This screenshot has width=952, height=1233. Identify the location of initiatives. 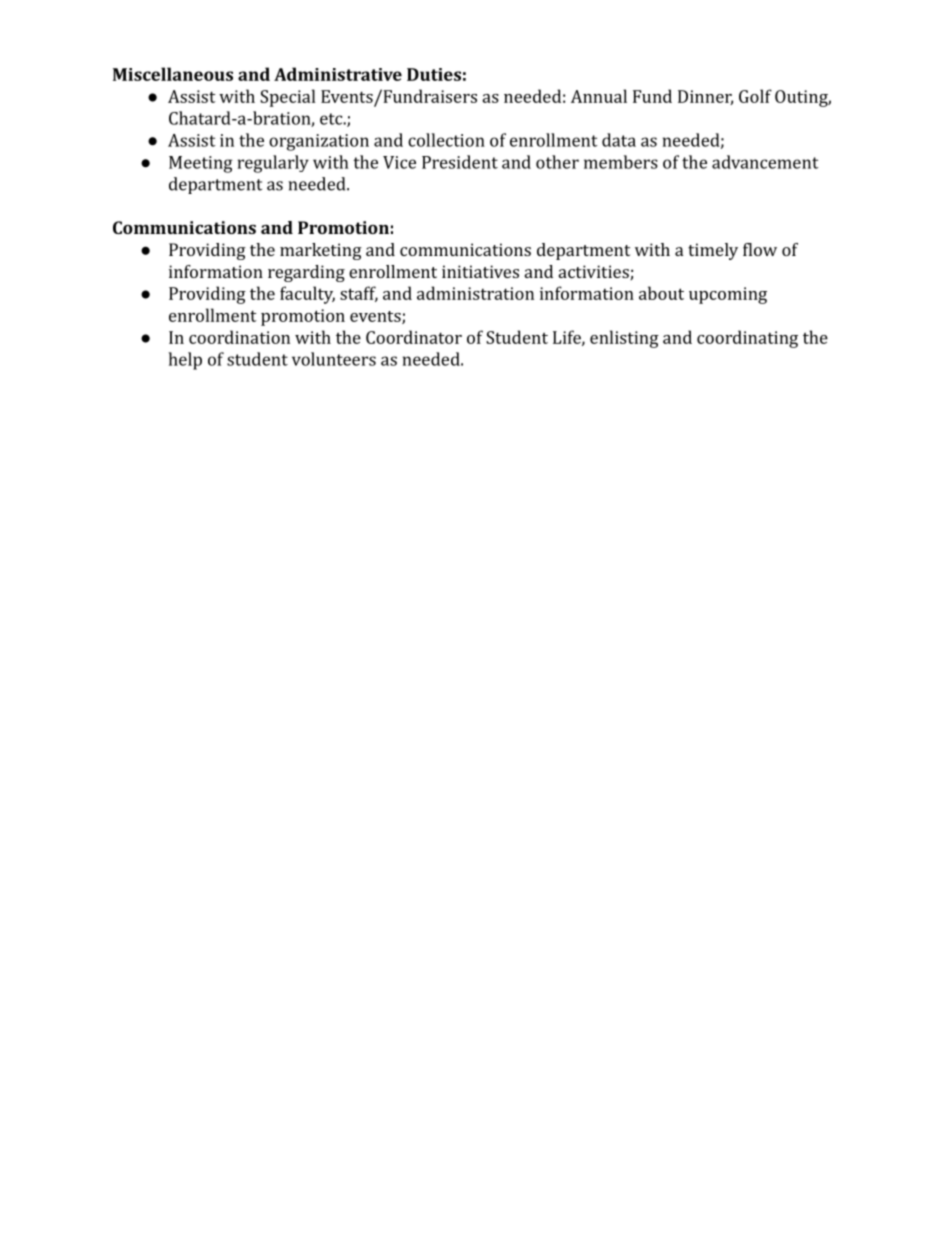
(480, 271).
